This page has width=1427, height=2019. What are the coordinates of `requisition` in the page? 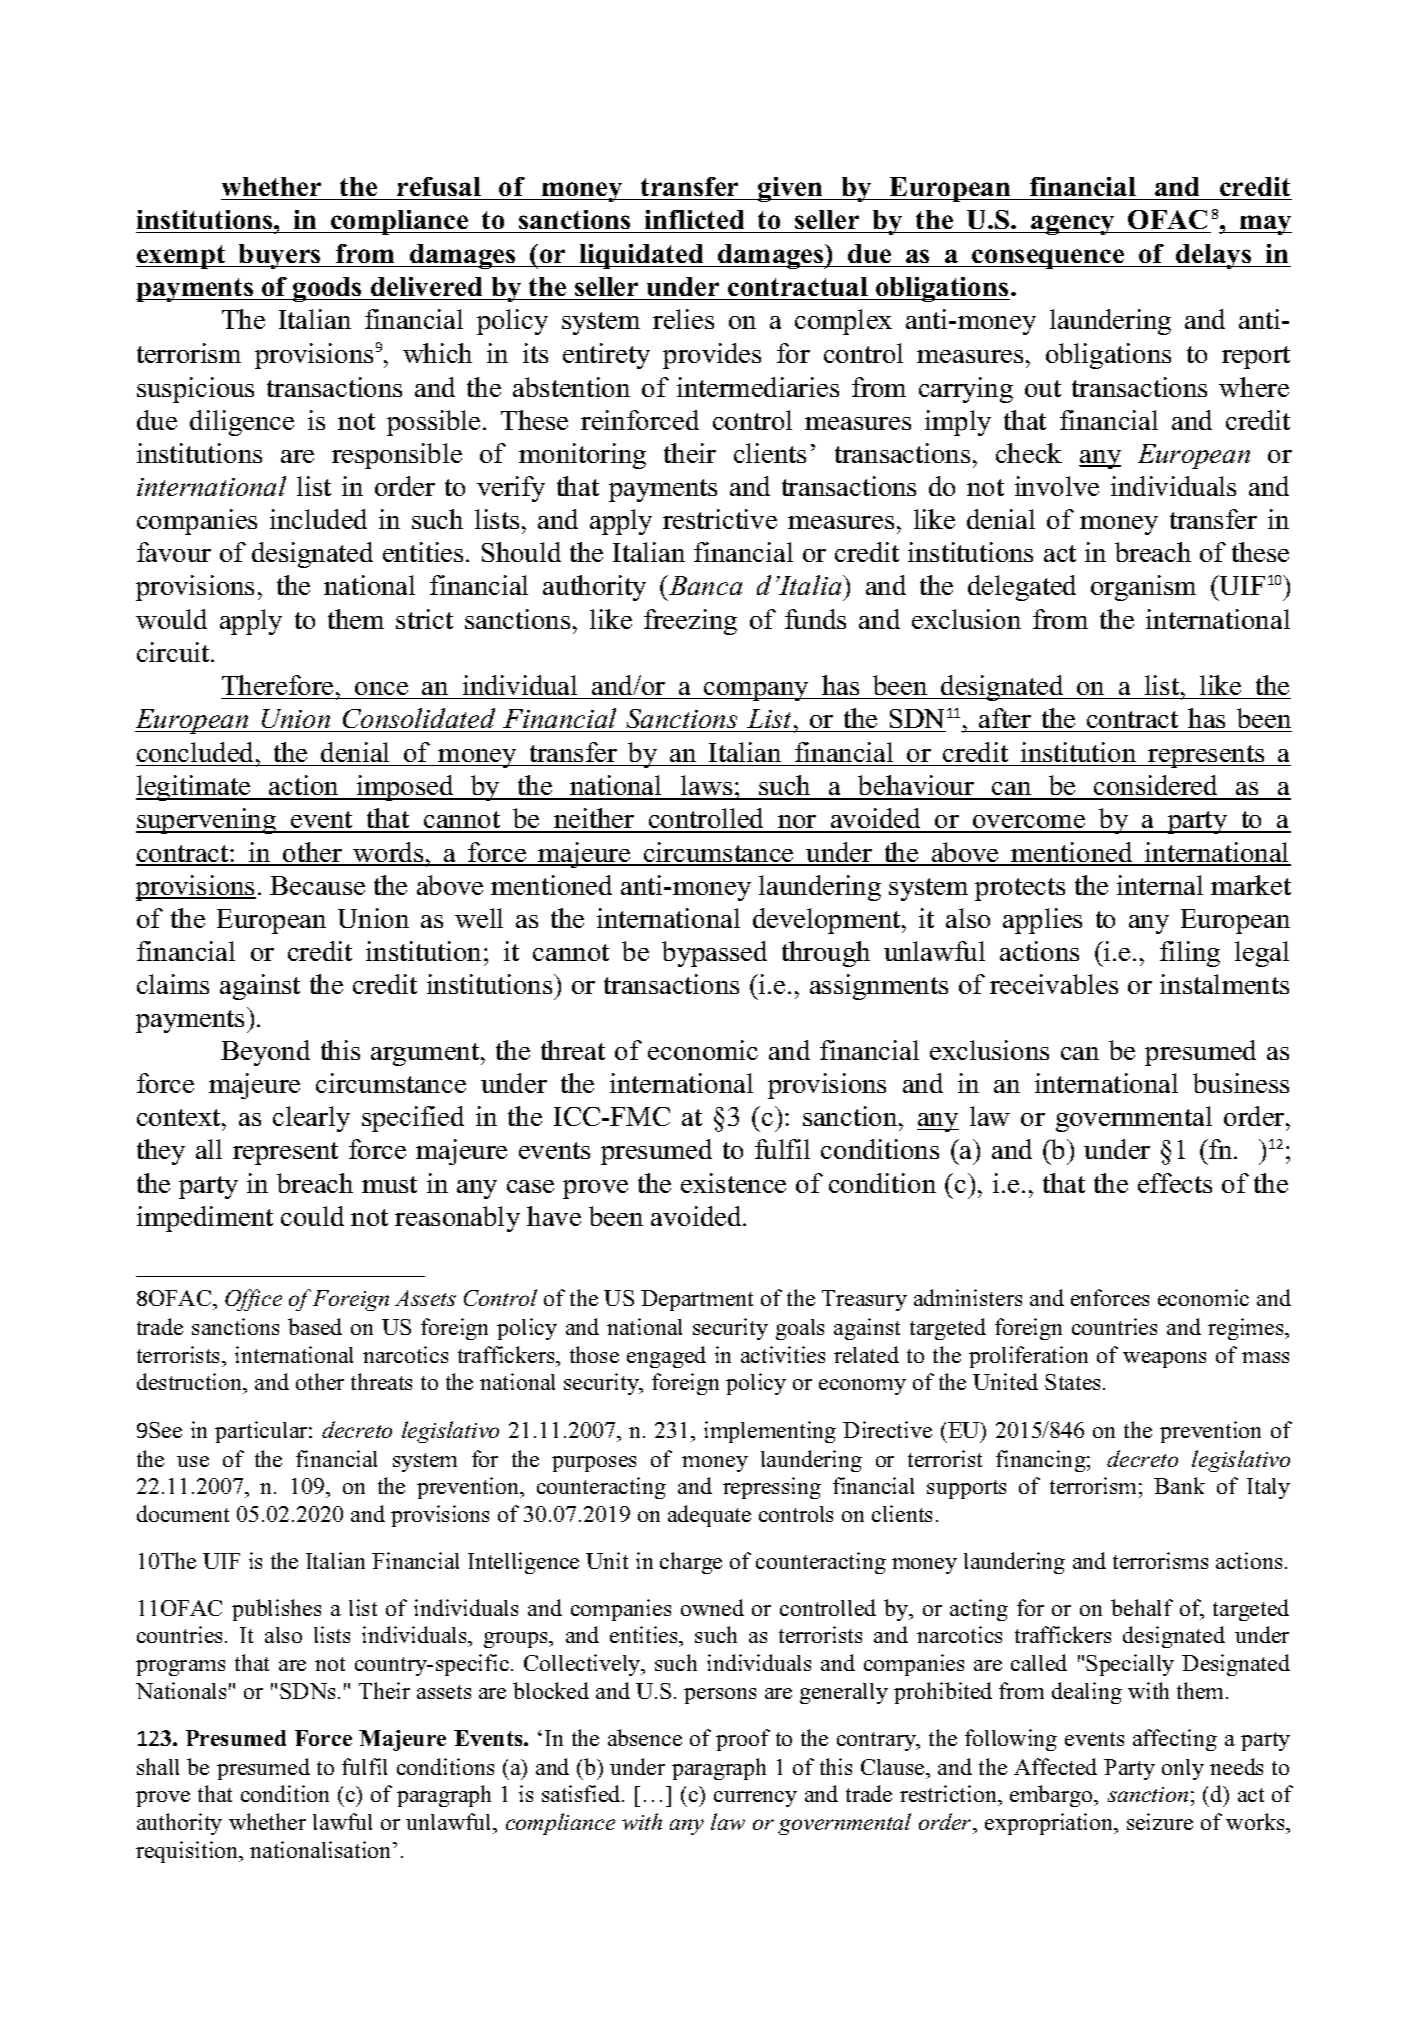 It's located at (188, 1852).
